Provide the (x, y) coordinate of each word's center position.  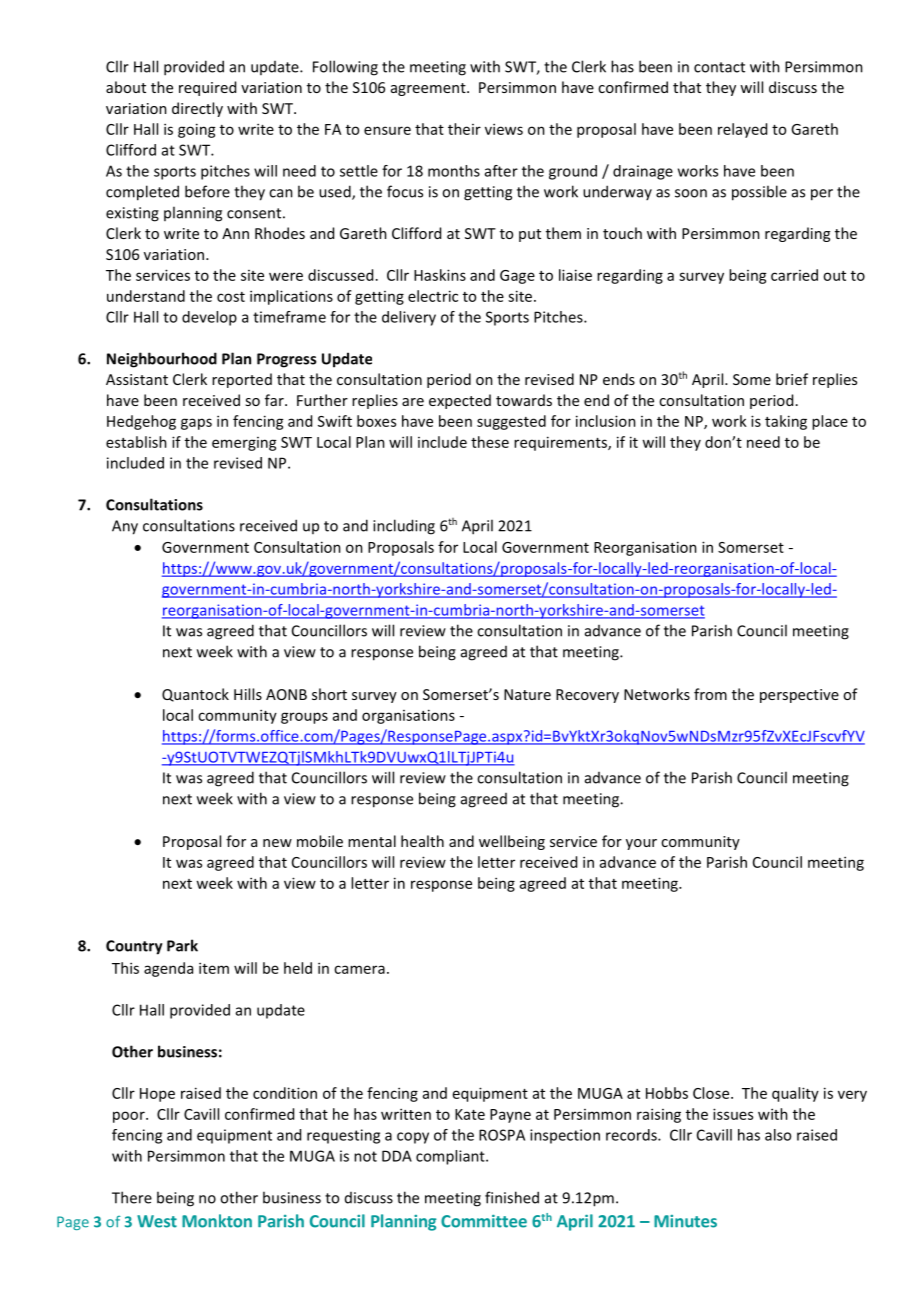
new (277, 843)
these (490, 442)
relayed (742, 130)
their (464, 129)
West (157, 1221)
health (422, 841)
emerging (244, 444)
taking (786, 422)
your (641, 844)
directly (197, 109)
